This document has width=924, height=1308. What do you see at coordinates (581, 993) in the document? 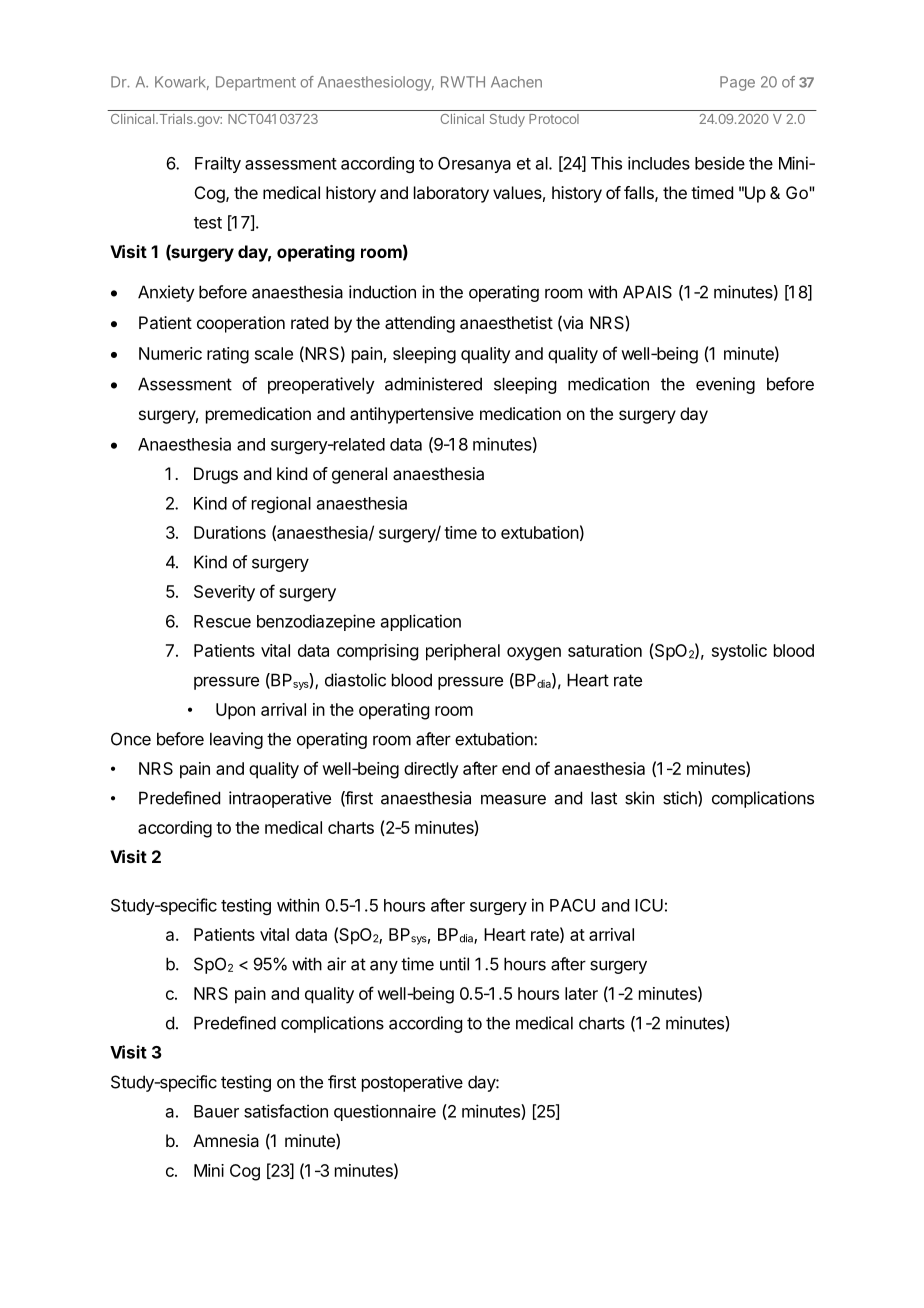
I see `later` at bounding box center [581, 993].
